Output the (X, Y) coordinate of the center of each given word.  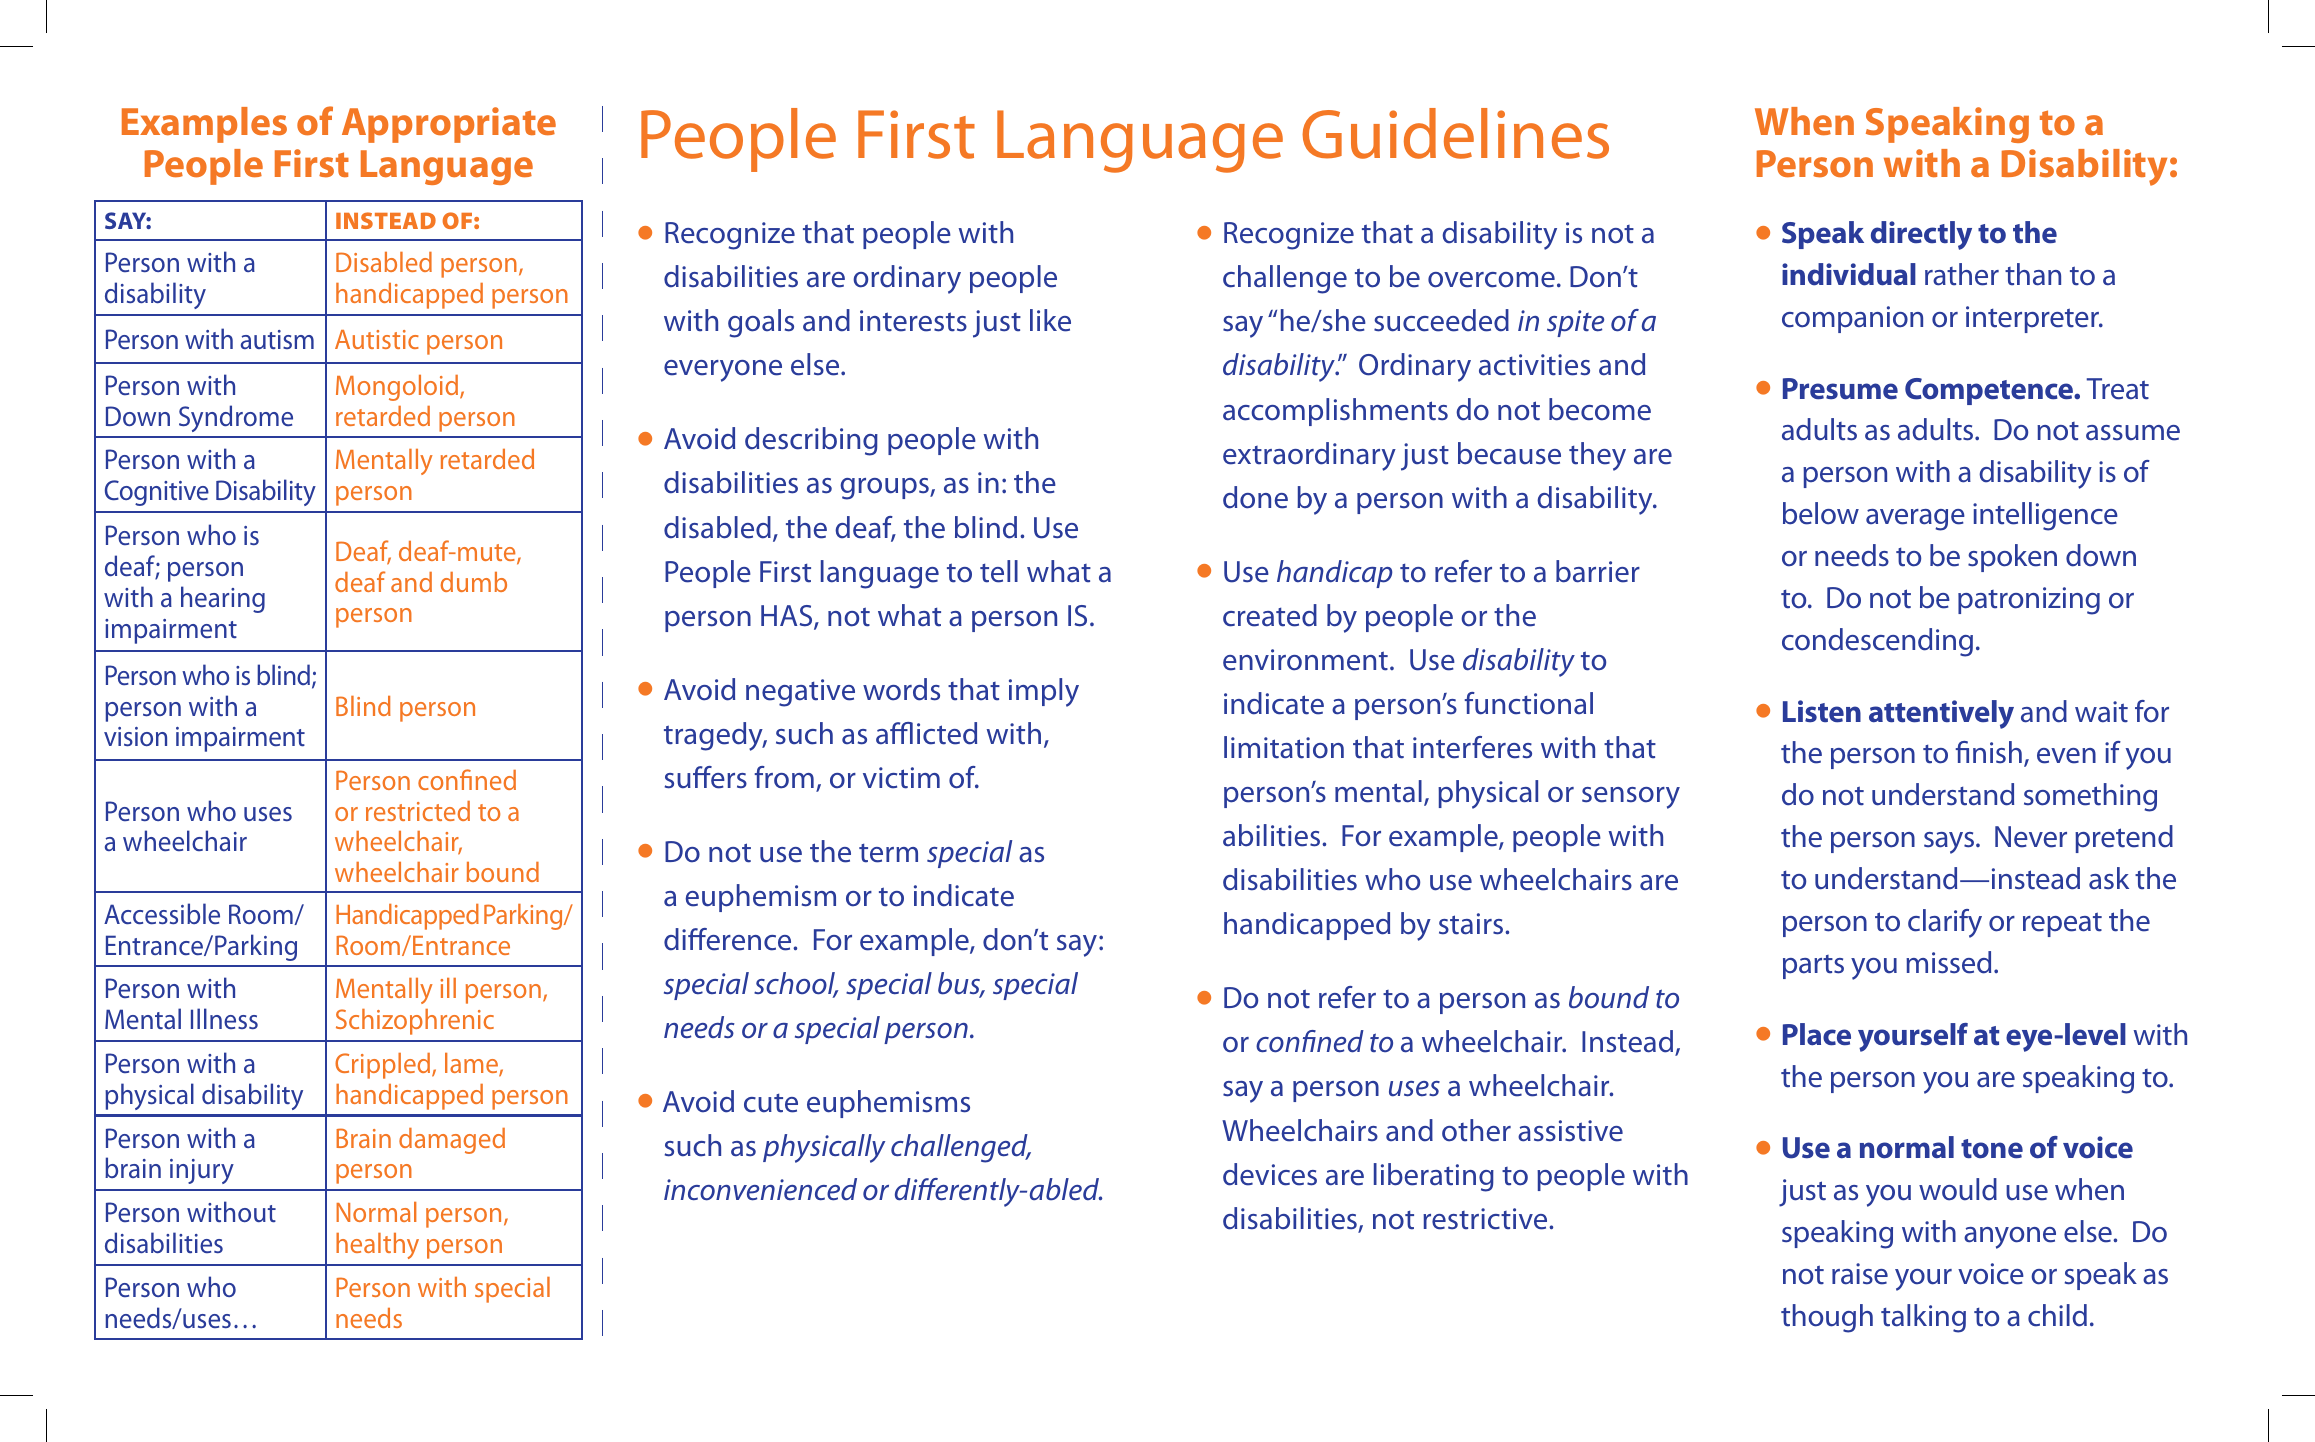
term (888, 853)
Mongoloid (397, 388)
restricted (418, 811)
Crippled (384, 1066)
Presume (1840, 389)
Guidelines (1455, 133)
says (1949, 843)
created (1270, 615)
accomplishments (1335, 412)
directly (1921, 235)
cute (771, 1103)
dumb (473, 582)
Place (1817, 1034)
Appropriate (449, 125)
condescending (1877, 642)
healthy (377, 1246)
